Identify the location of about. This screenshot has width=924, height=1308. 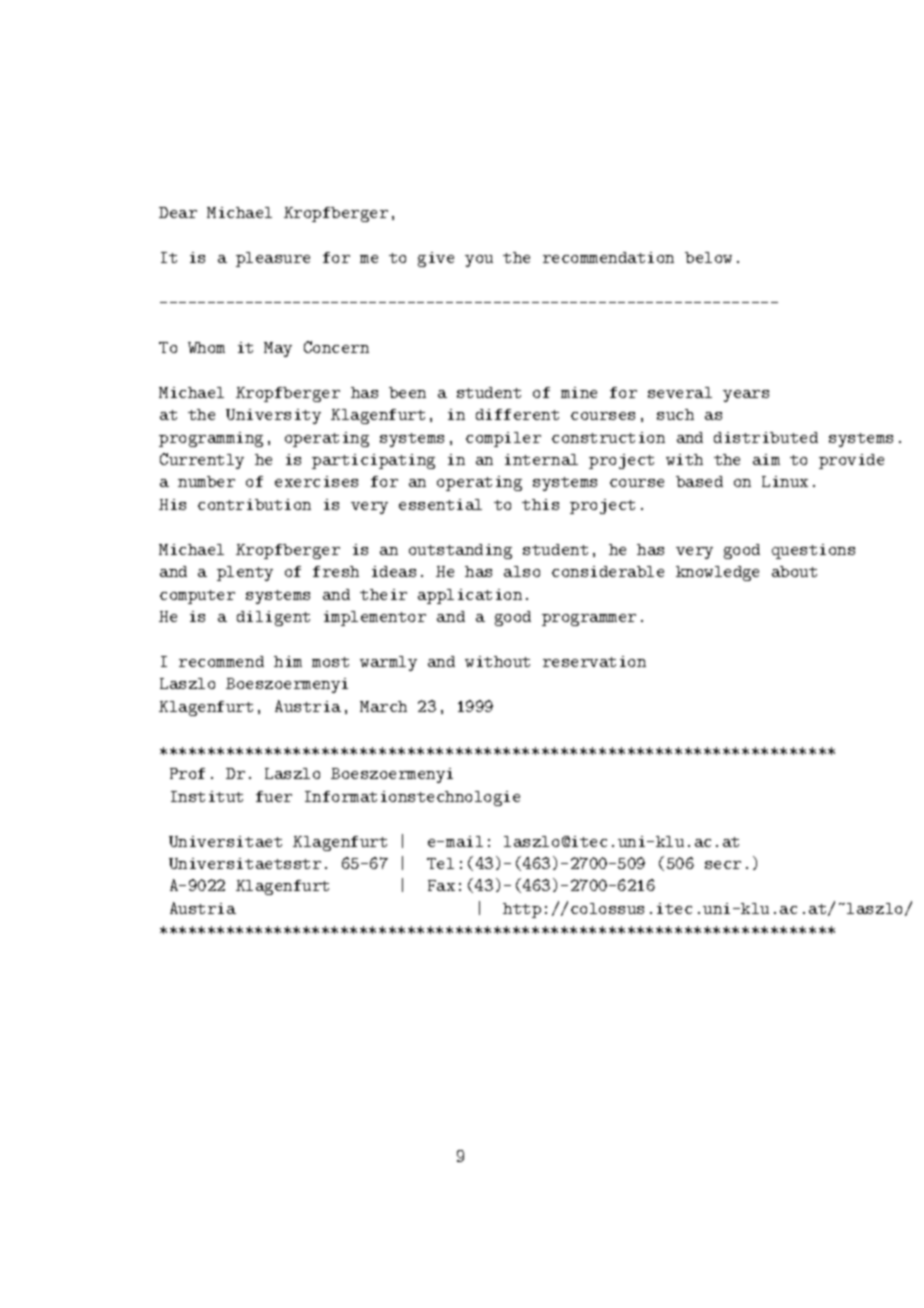
(794, 571).
